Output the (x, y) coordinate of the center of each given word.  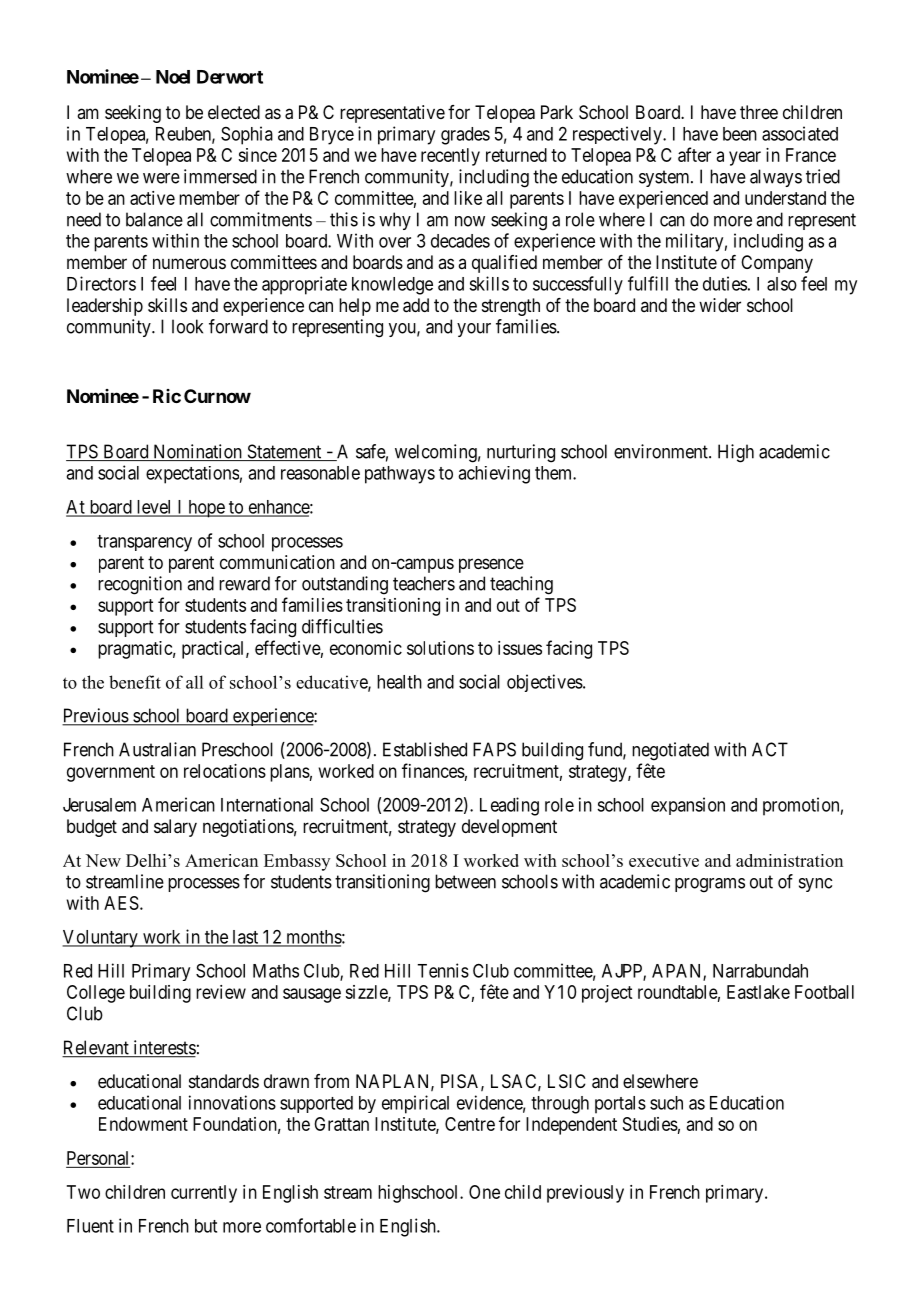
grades (465, 136)
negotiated (670, 751)
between (465, 881)
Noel (173, 77)
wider (720, 305)
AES (121, 903)
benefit (135, 682)
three (759, 112)
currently (204, 1194)
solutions (440, 648)
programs (710, 885)
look (187, 326)
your (474, 330)
